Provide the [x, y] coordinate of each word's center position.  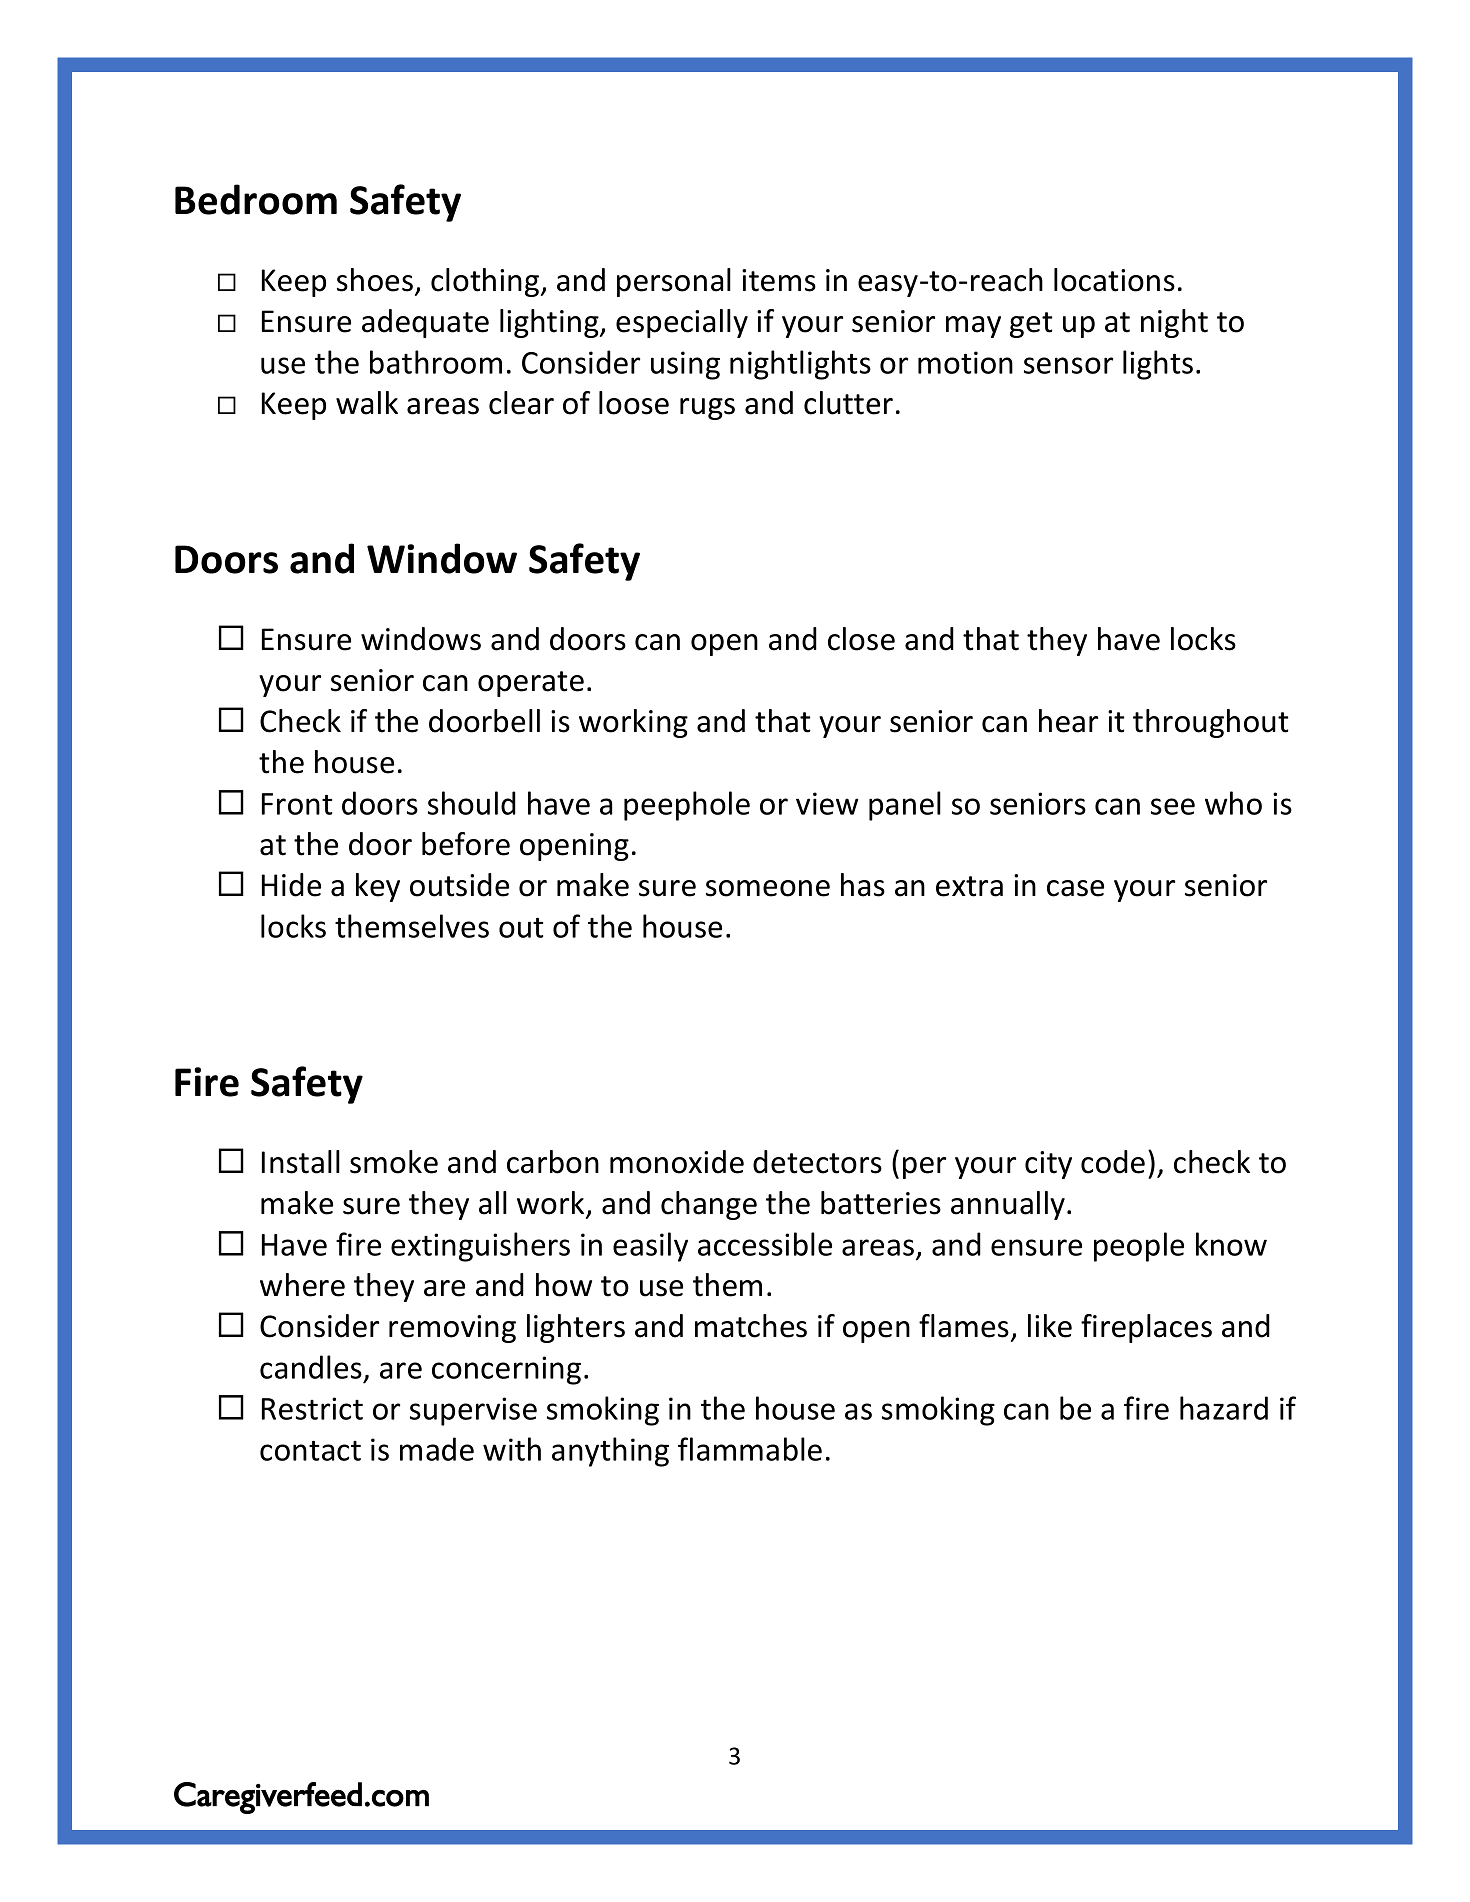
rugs [707, 409]
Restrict [312, 1408]
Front [297, 804]
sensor [1068, 365]
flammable [750, 1449]
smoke [394, 1162]
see [1173, 806]
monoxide [677, 1162]
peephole [687, 806]
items [779, 280]
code [1113, 1162]
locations [1114, 280]
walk [367, 403]
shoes [376, 281]
